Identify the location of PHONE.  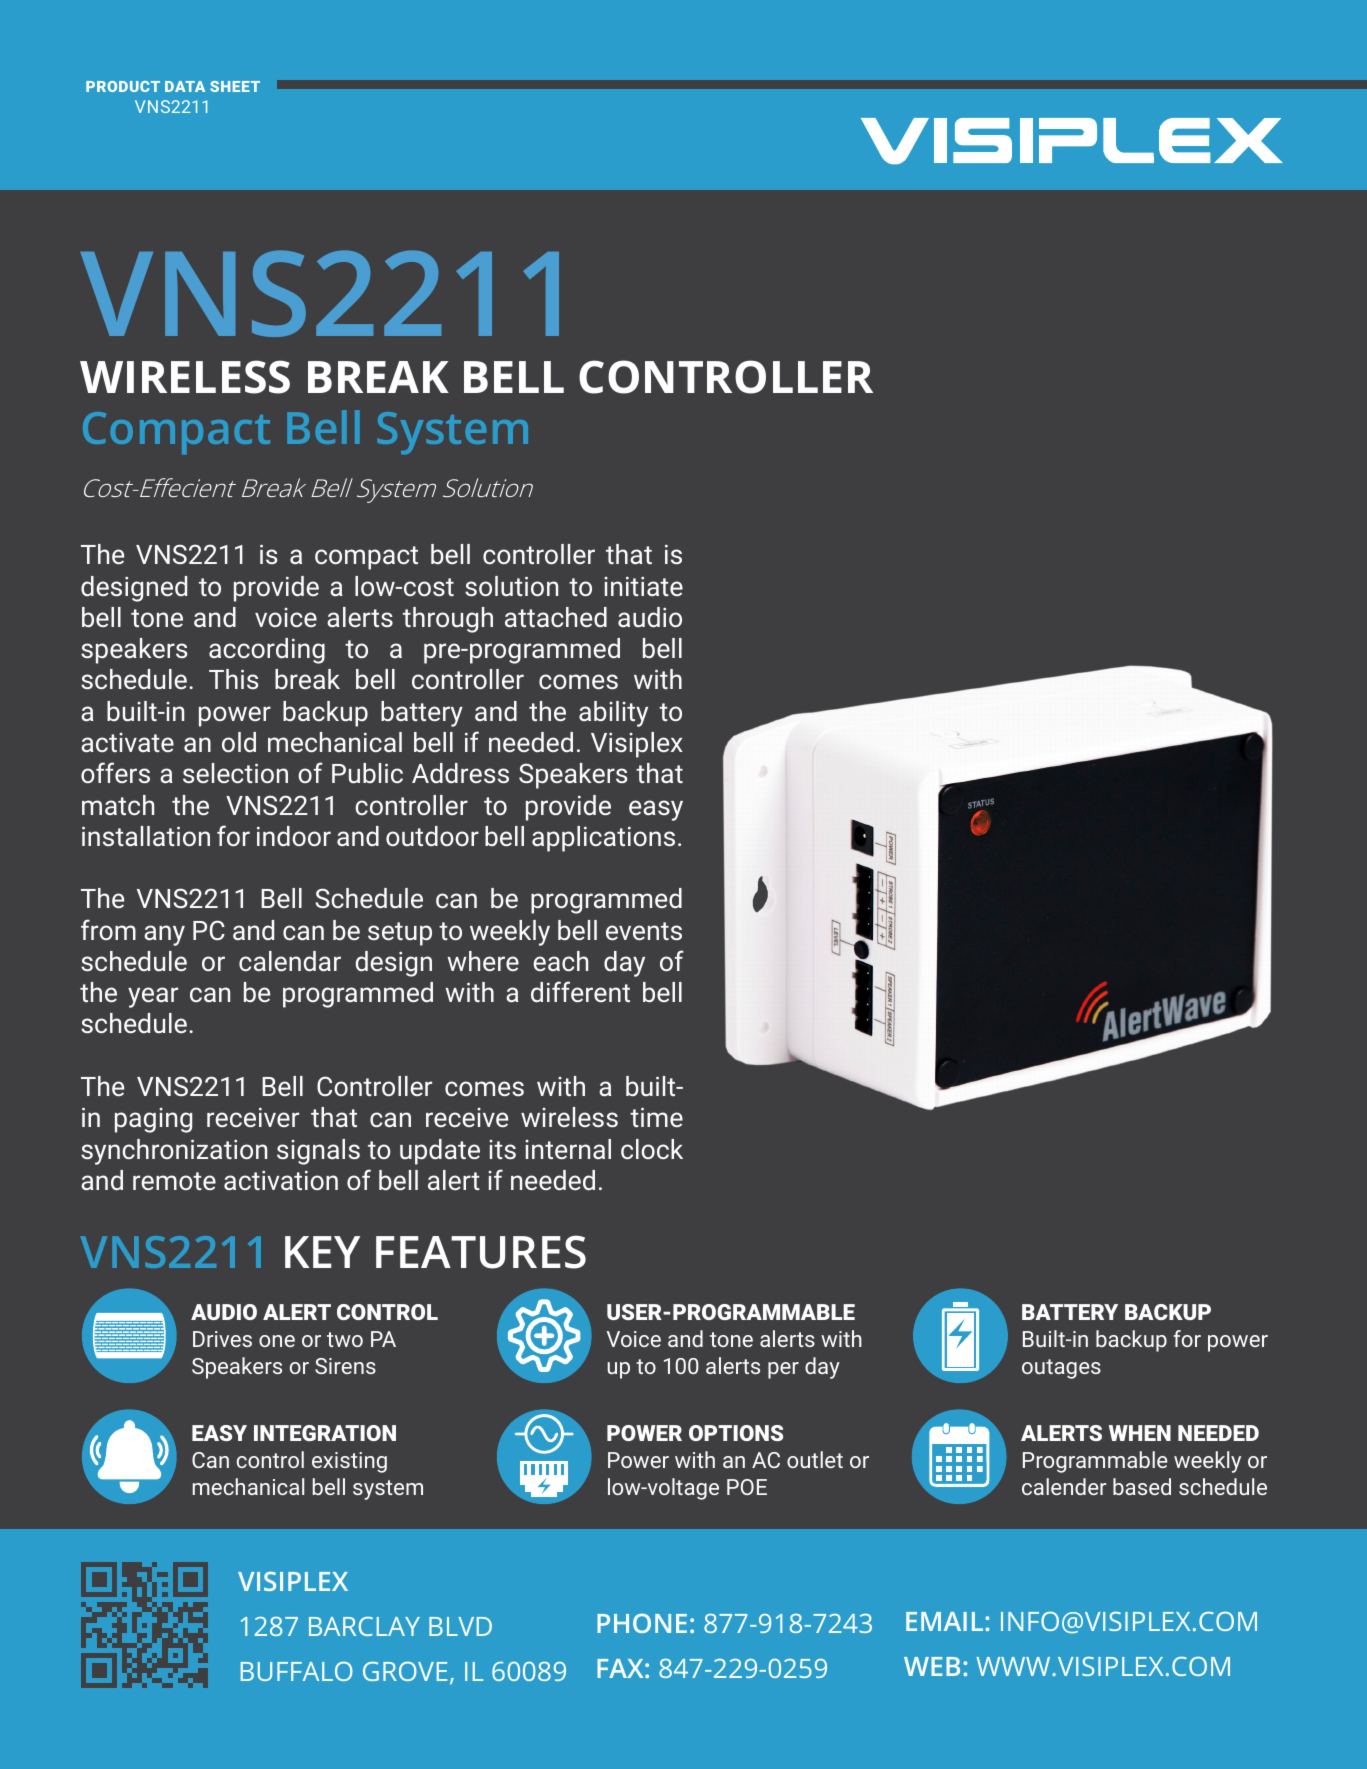
(642, 1623).
